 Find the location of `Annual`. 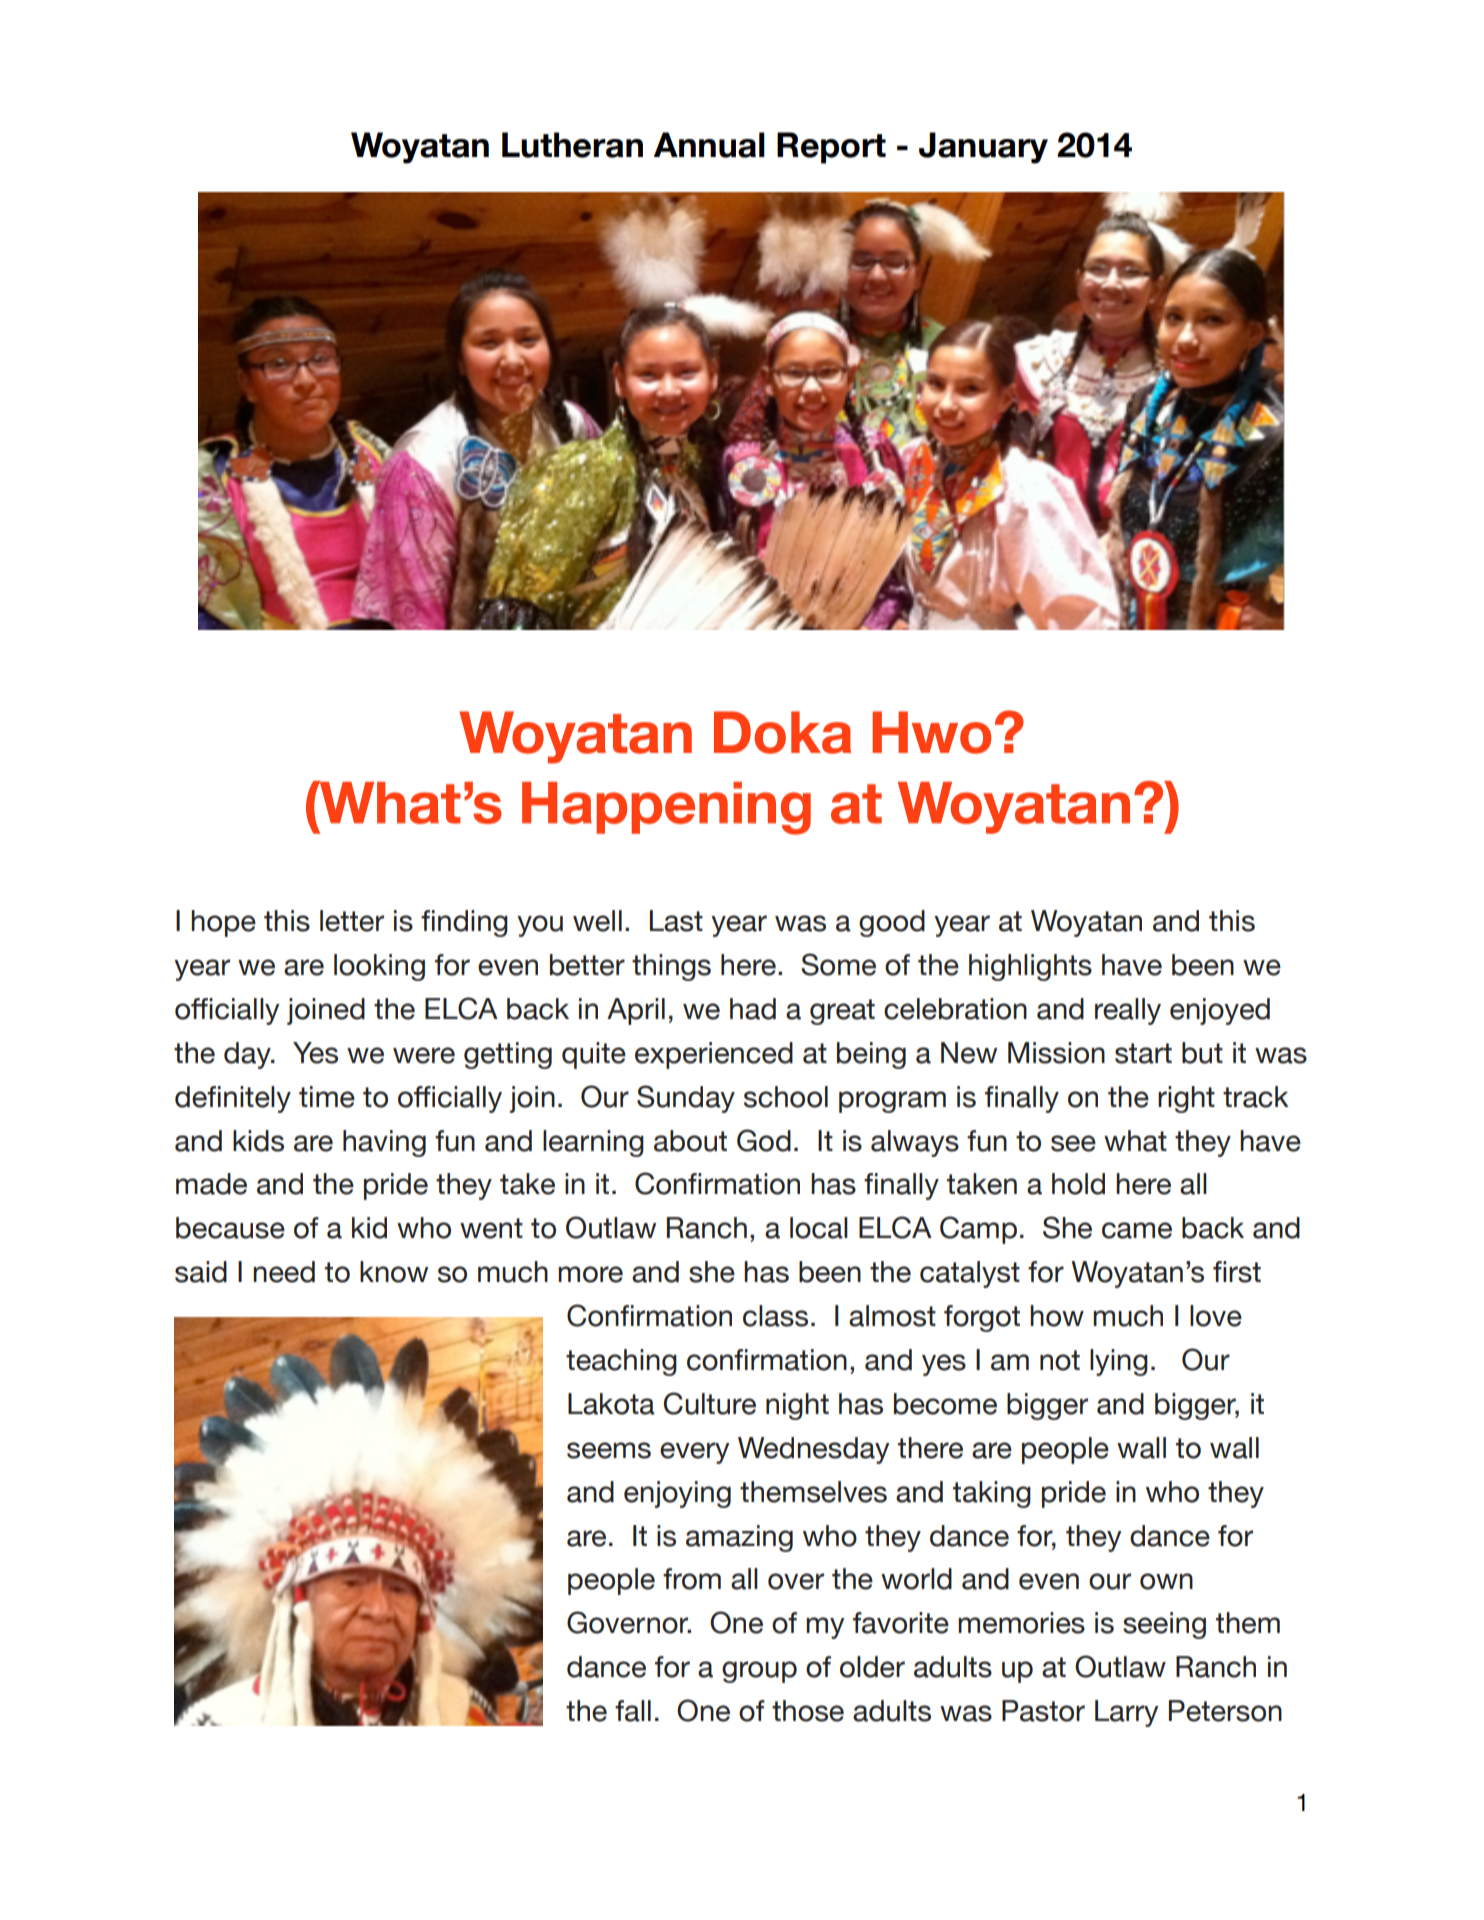

Annual is located at coordinates (709, 145).
